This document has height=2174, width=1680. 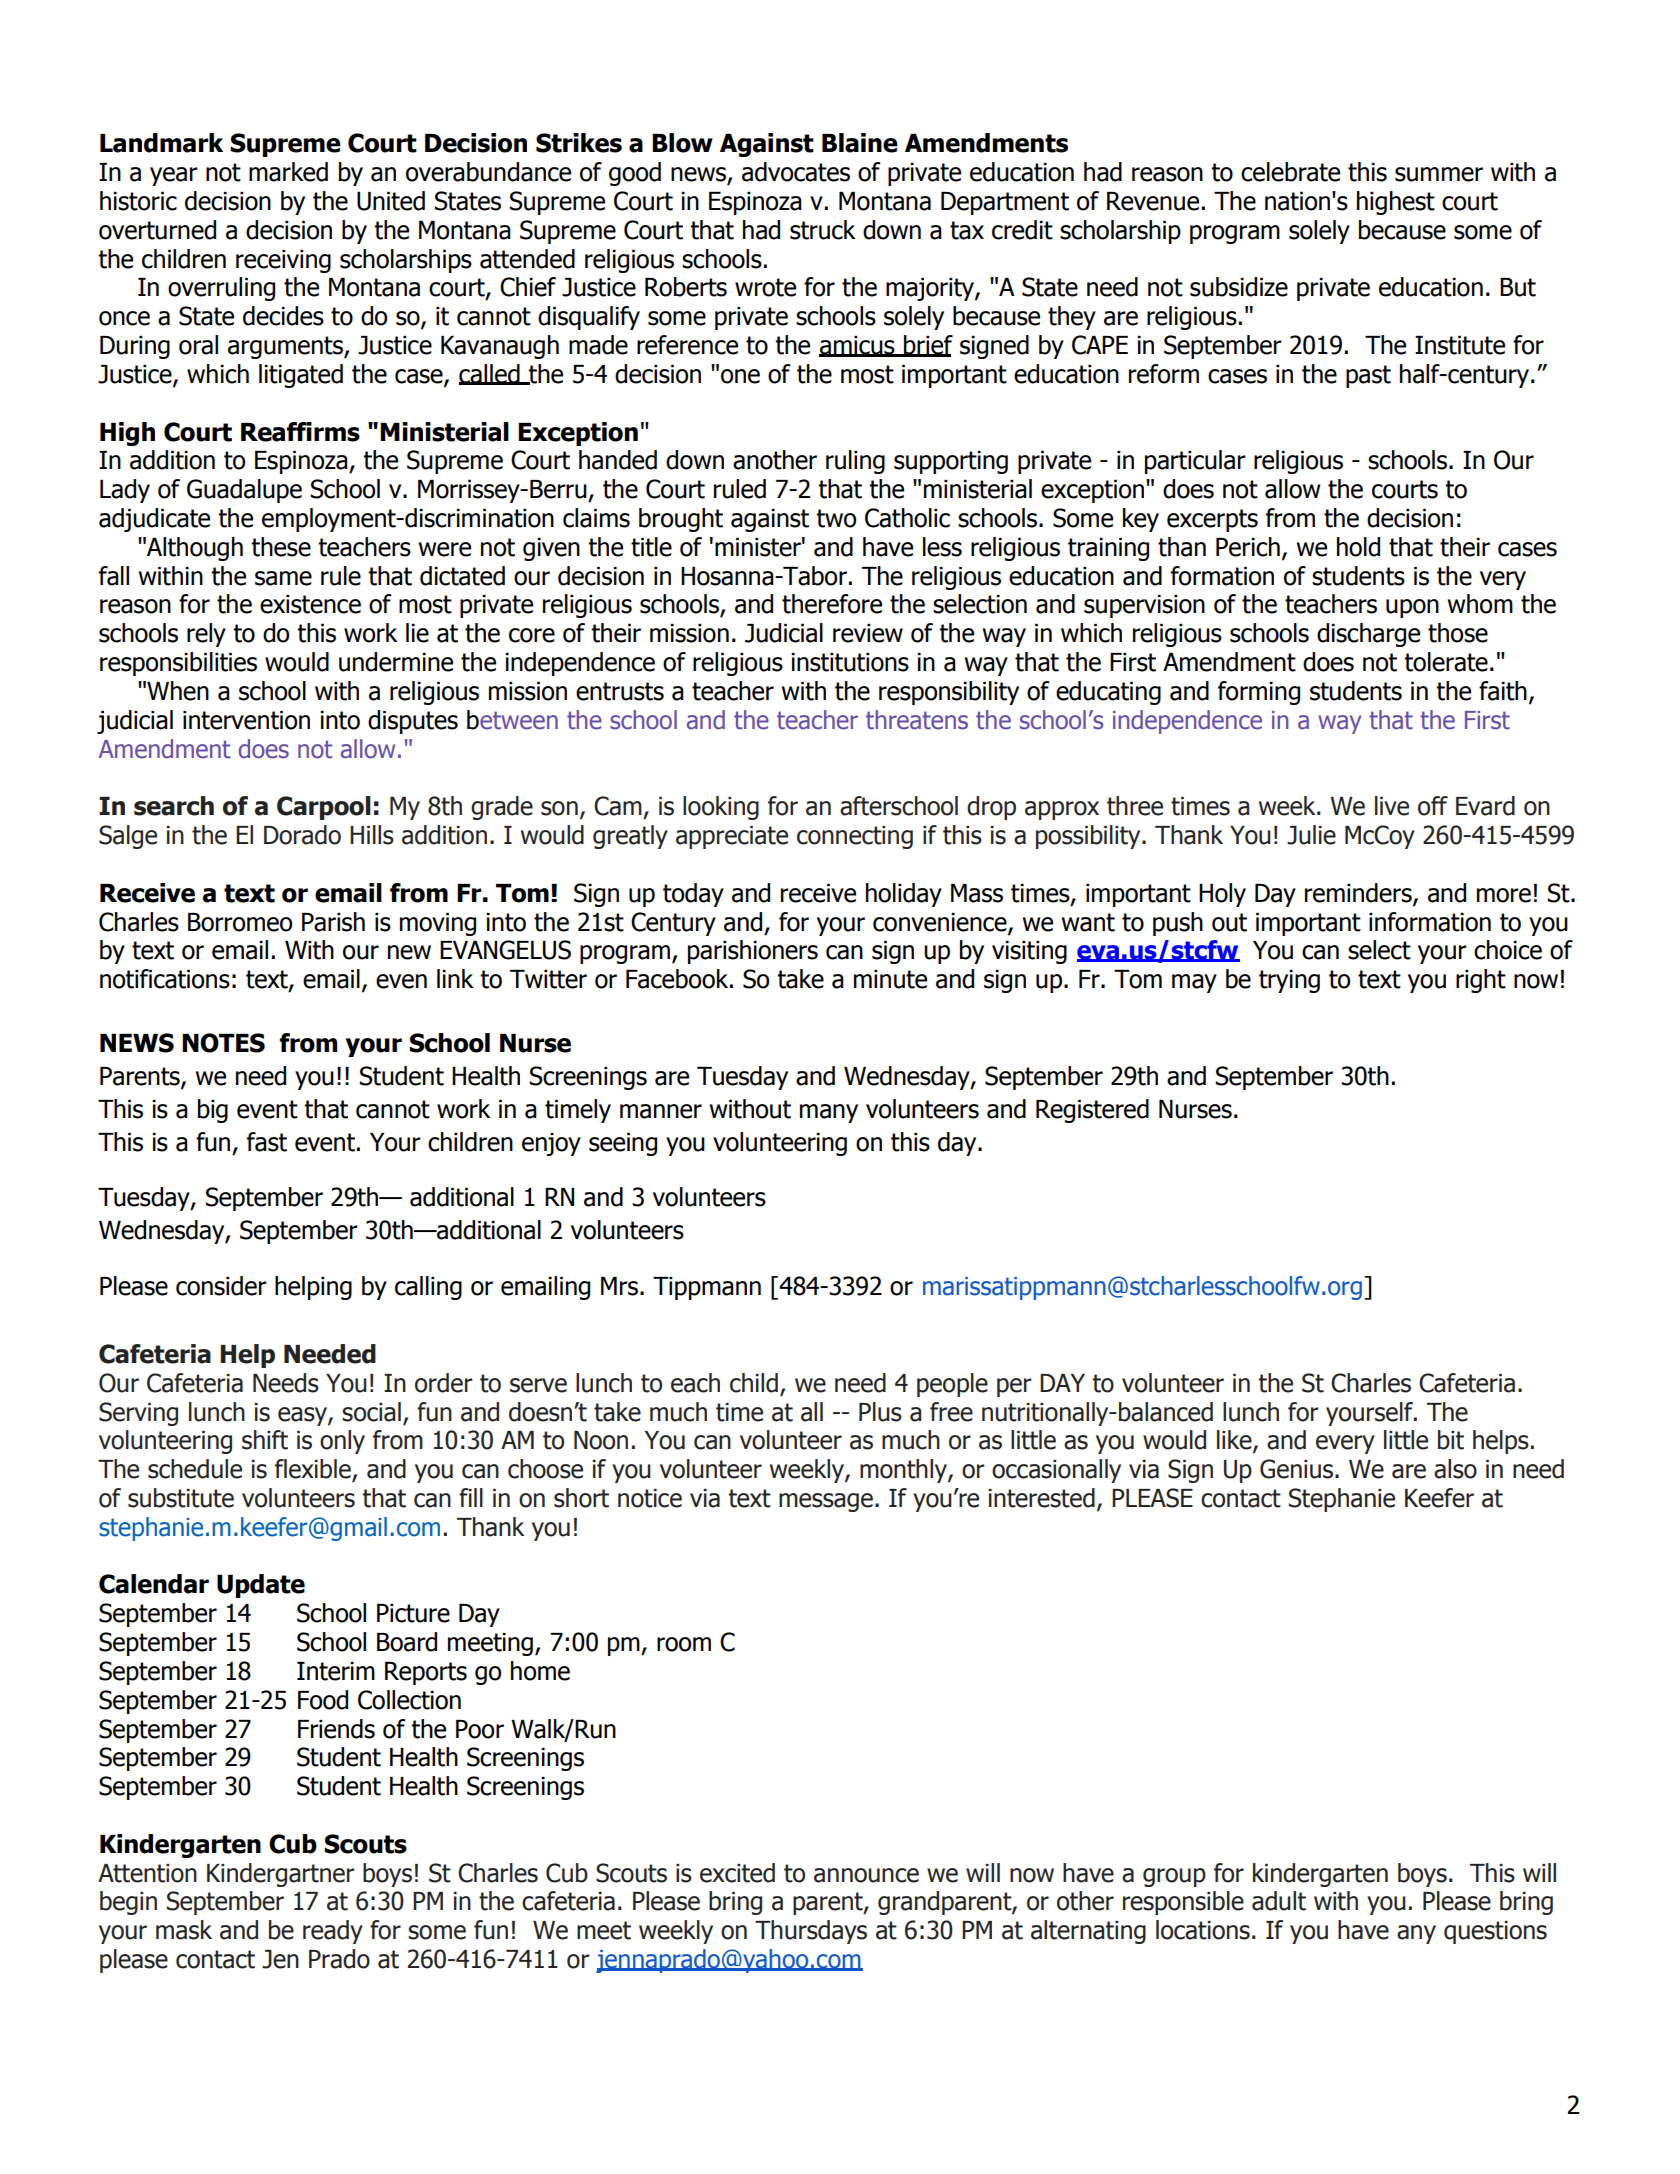 What do you see at coordinates (288, 172) in the document?
I see `marked` at bounding box center [288, 172].
